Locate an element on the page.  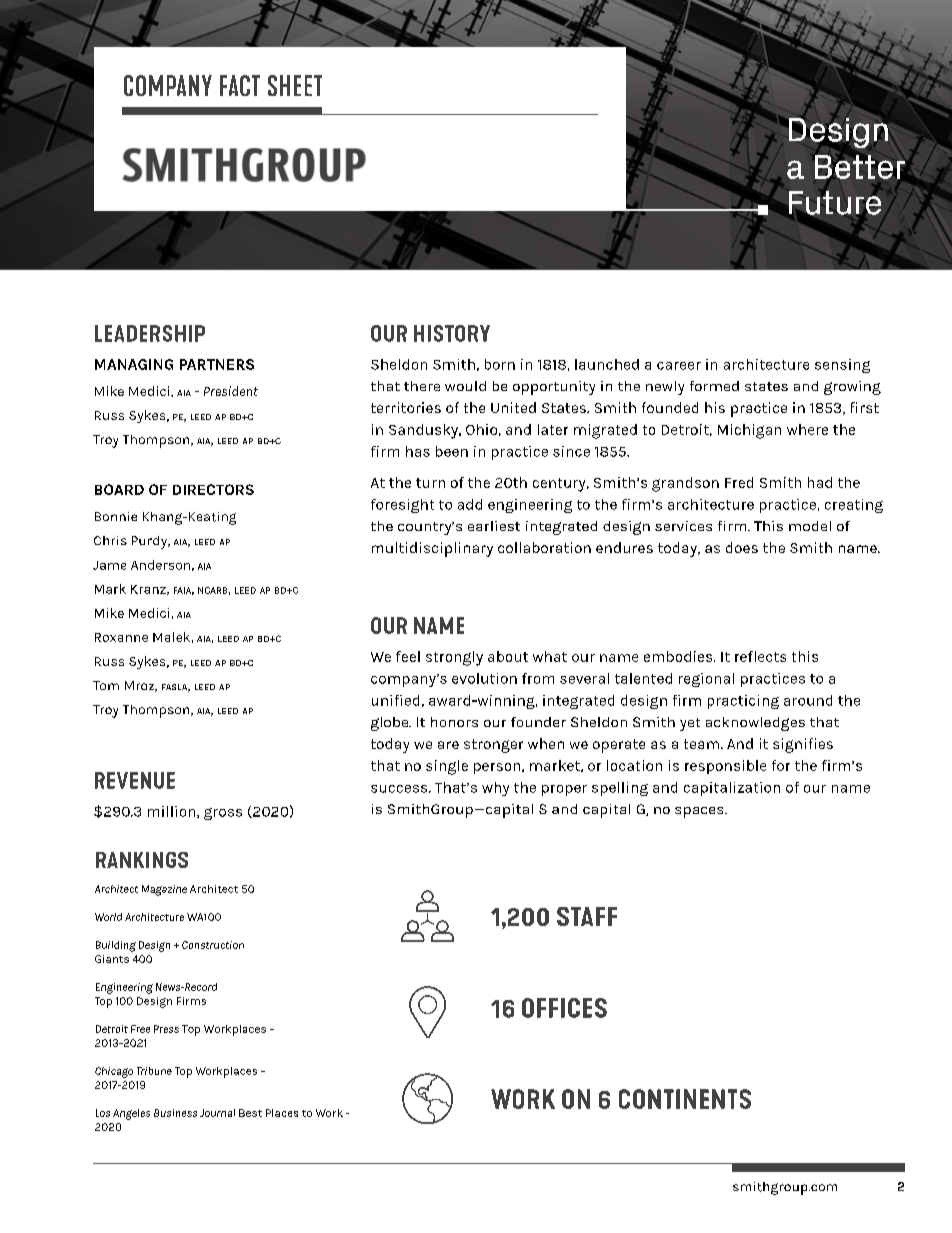
Tribune is located at coordinates (154, 1071).
